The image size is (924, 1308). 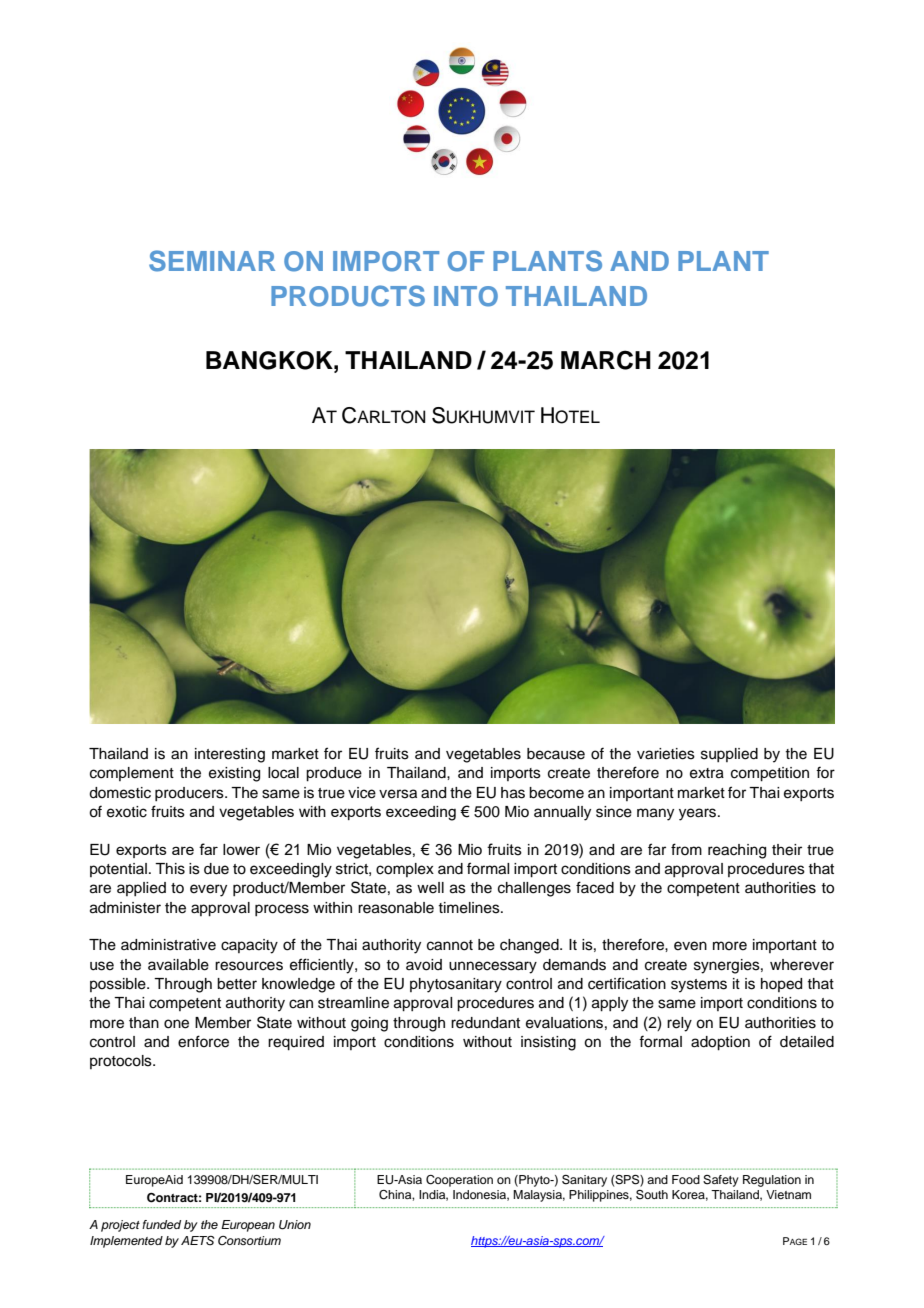 What do you see at coordinates (606, 360) in the screenshot?
I see `MARCH` at bounding box center [606, 360].
